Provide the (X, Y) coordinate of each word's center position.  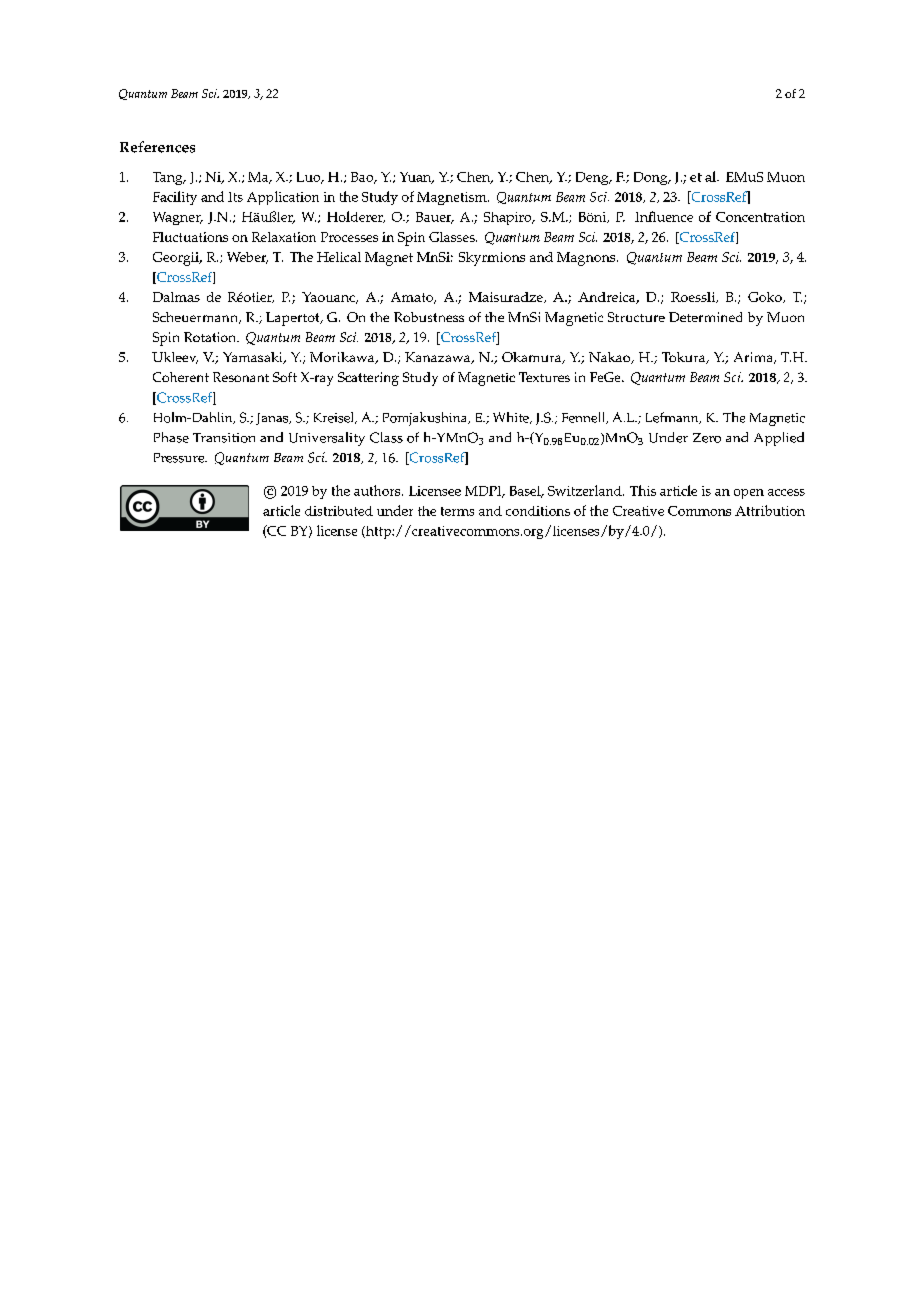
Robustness (429, 317)
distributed (339, 511)
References (157, 147)
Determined (705, 317)
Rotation (211, 337)
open (749, 494)
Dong (652, 178)
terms (457, 511)
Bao (363, 178)
